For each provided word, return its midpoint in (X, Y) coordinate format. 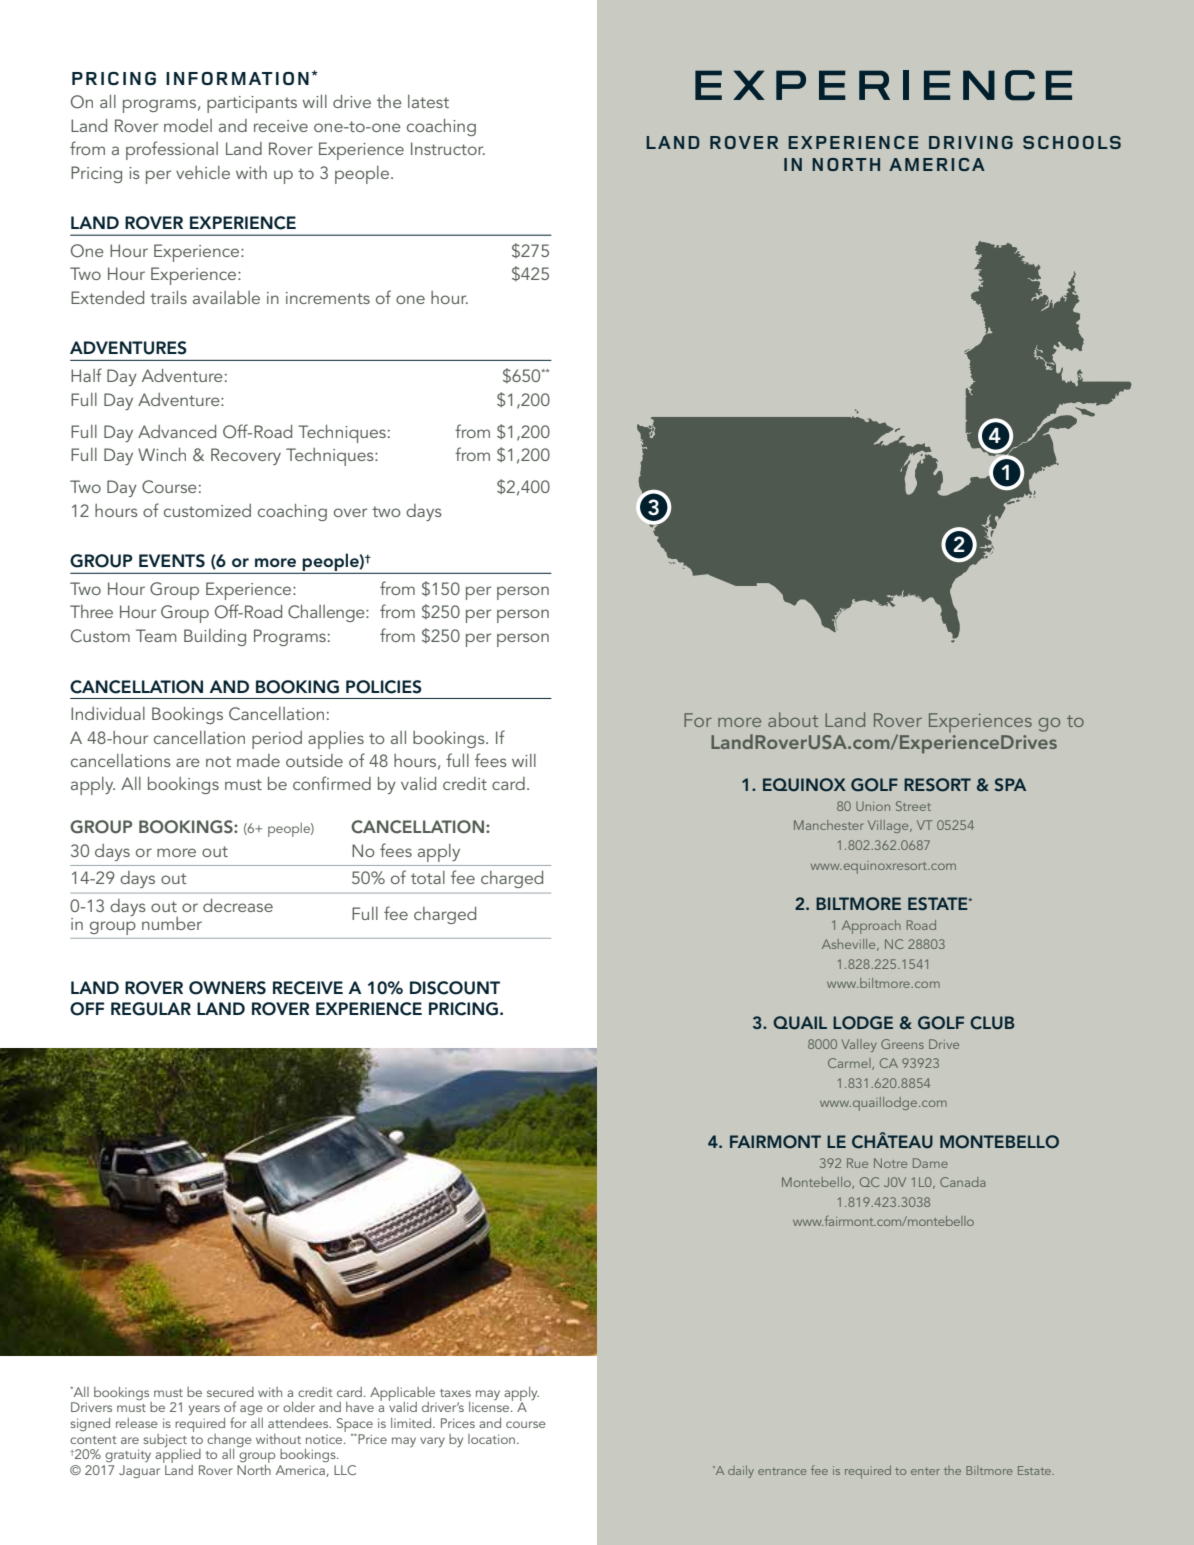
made (258, 760)
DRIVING (971, 142)
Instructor (448, 148)
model (188, 125)
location (491, 1439)
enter (925, 1471)
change (229, 1440)
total (428, 877)
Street (913, 806)
